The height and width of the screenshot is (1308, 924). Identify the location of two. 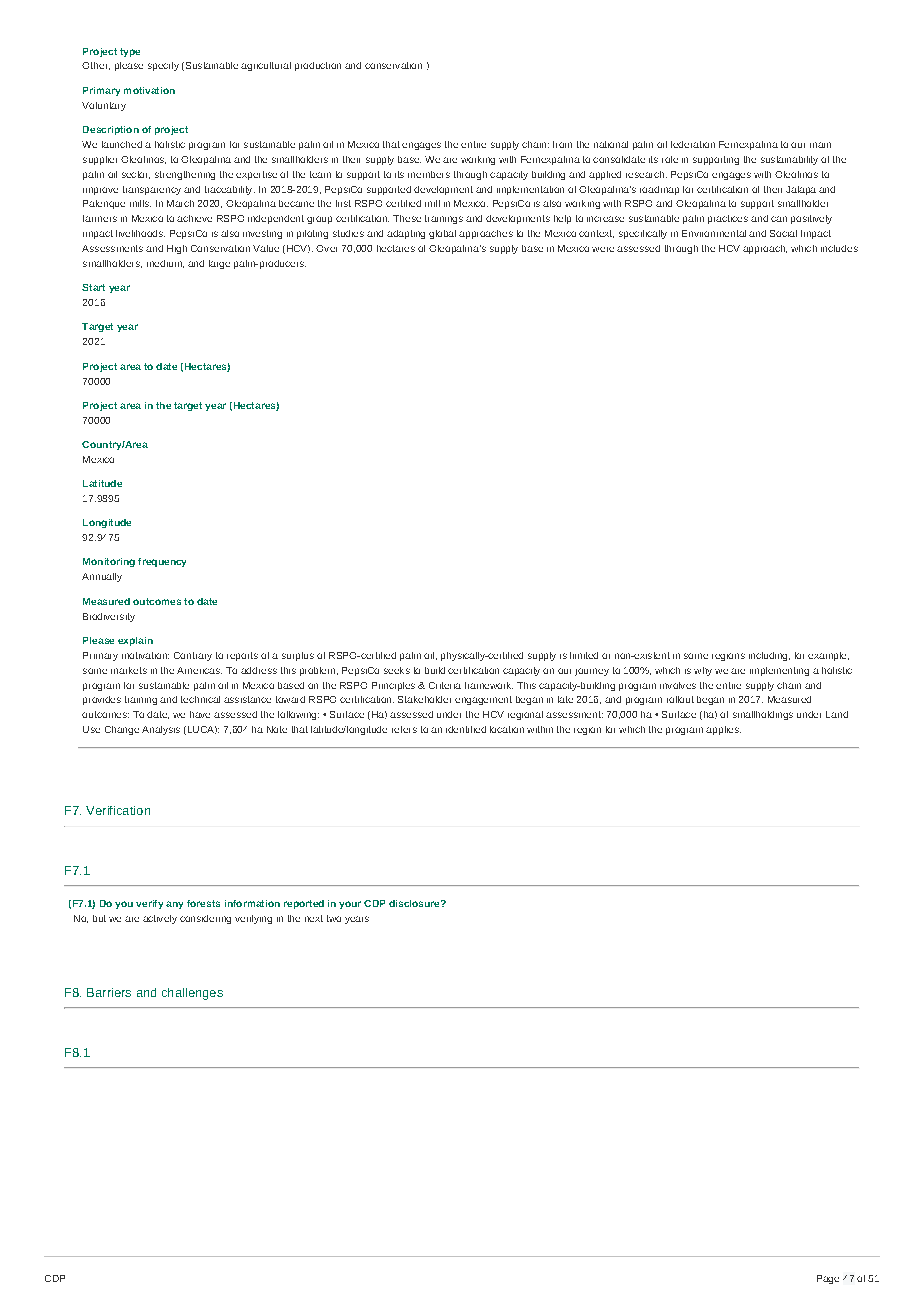
(334, 918).
